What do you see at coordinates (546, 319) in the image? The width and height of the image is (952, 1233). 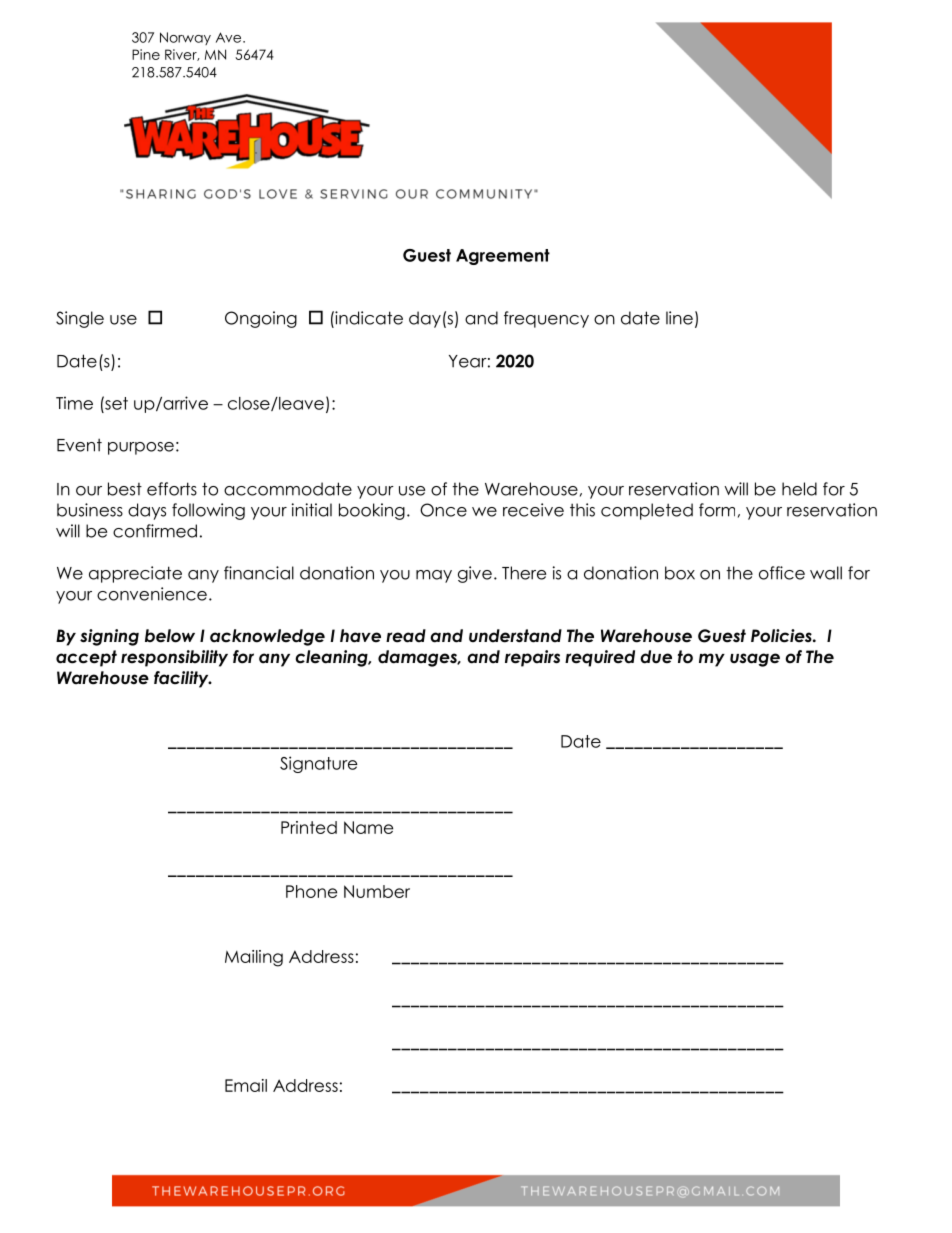 I see `frequency` at bounding box center [546, 319].
